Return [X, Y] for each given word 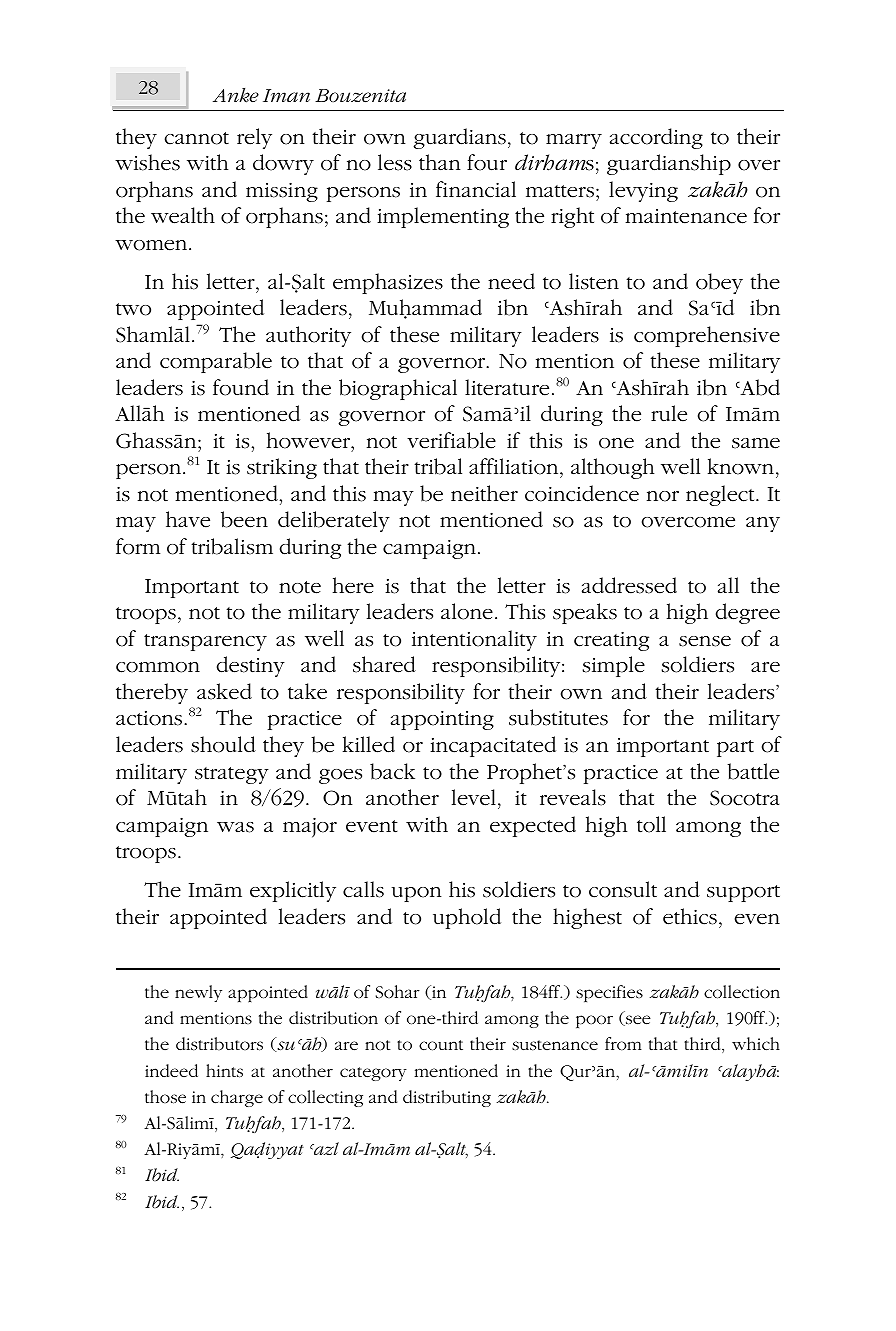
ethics [690, 916]
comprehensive [707, 336]
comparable [216, 362]
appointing [442, 720]
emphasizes [388, 283]
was [235, 827]
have [188, 519]
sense [705, 641]
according [656, 138]
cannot [197, 138]
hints [224, 1071]
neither [484, 493]
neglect [721, 495]
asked [224, 691]
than [440, 162]
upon [417, 894]
